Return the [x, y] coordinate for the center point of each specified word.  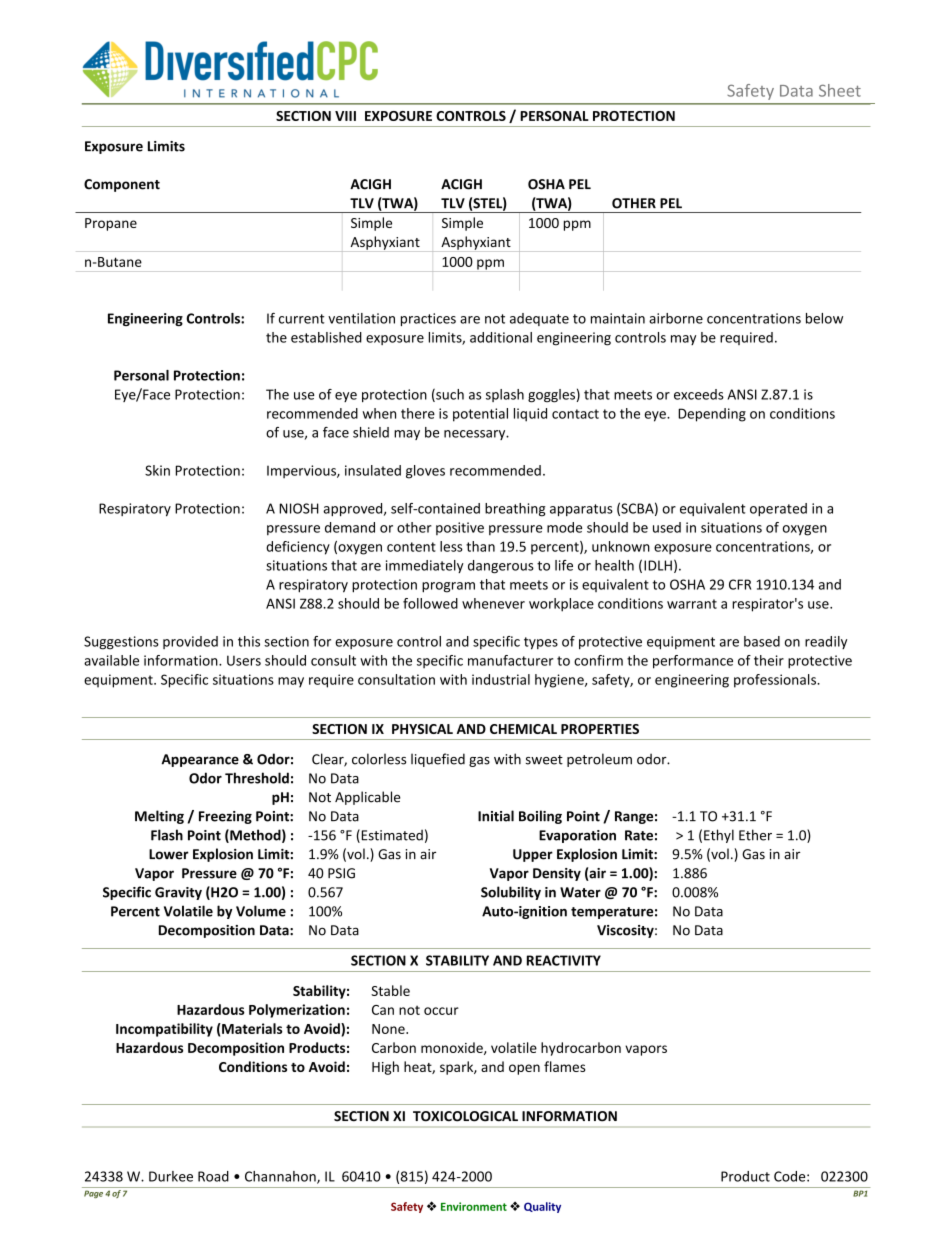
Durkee [171, 1176]
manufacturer [510, 660]
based [762, 641]
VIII [345, 116]
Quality [542, 1207]
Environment [474, 1206]
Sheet [840, 90]
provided [190, 642]
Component [122, 185]
